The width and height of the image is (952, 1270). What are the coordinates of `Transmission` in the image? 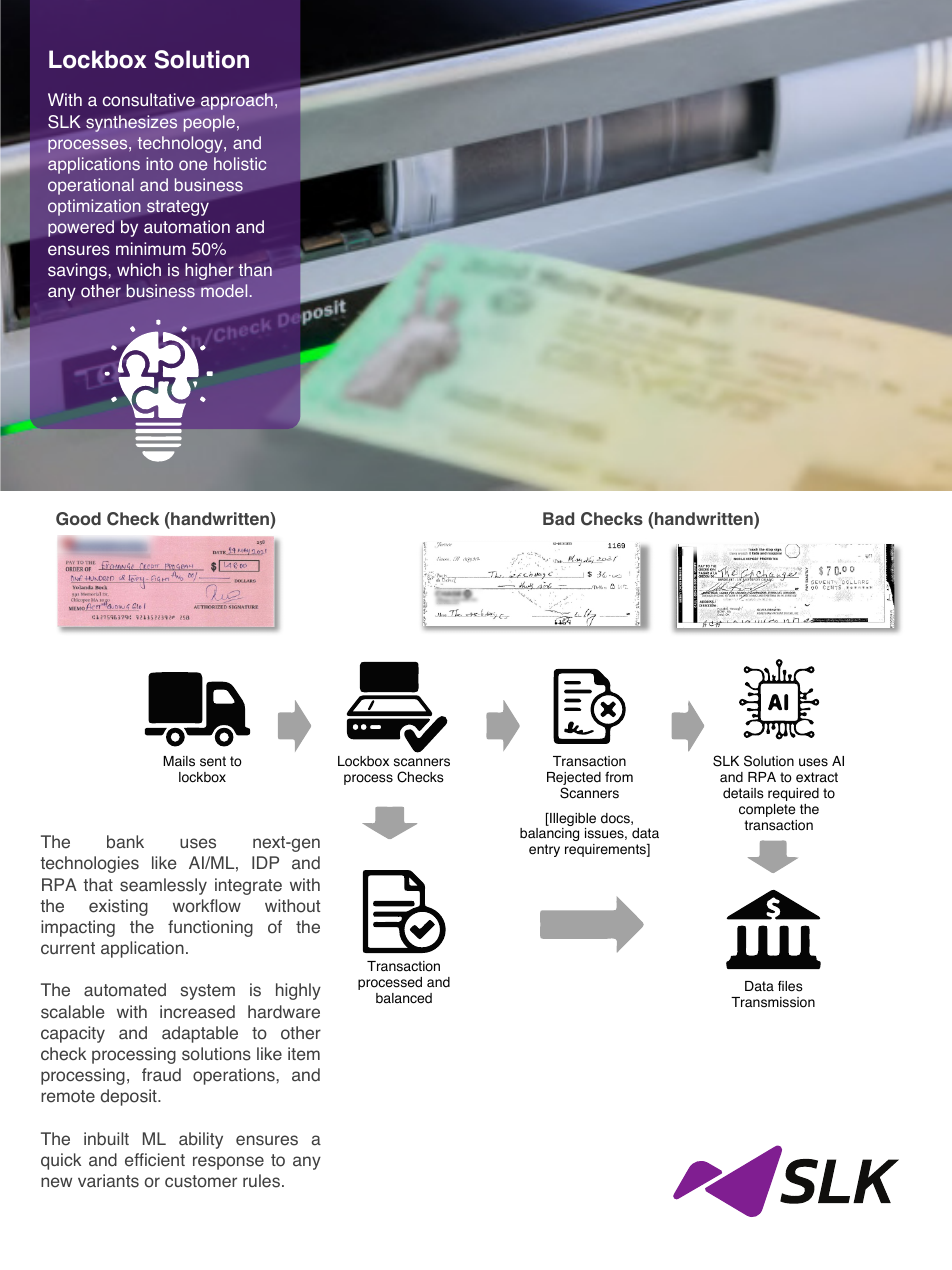 It's located at (773, 1002).
